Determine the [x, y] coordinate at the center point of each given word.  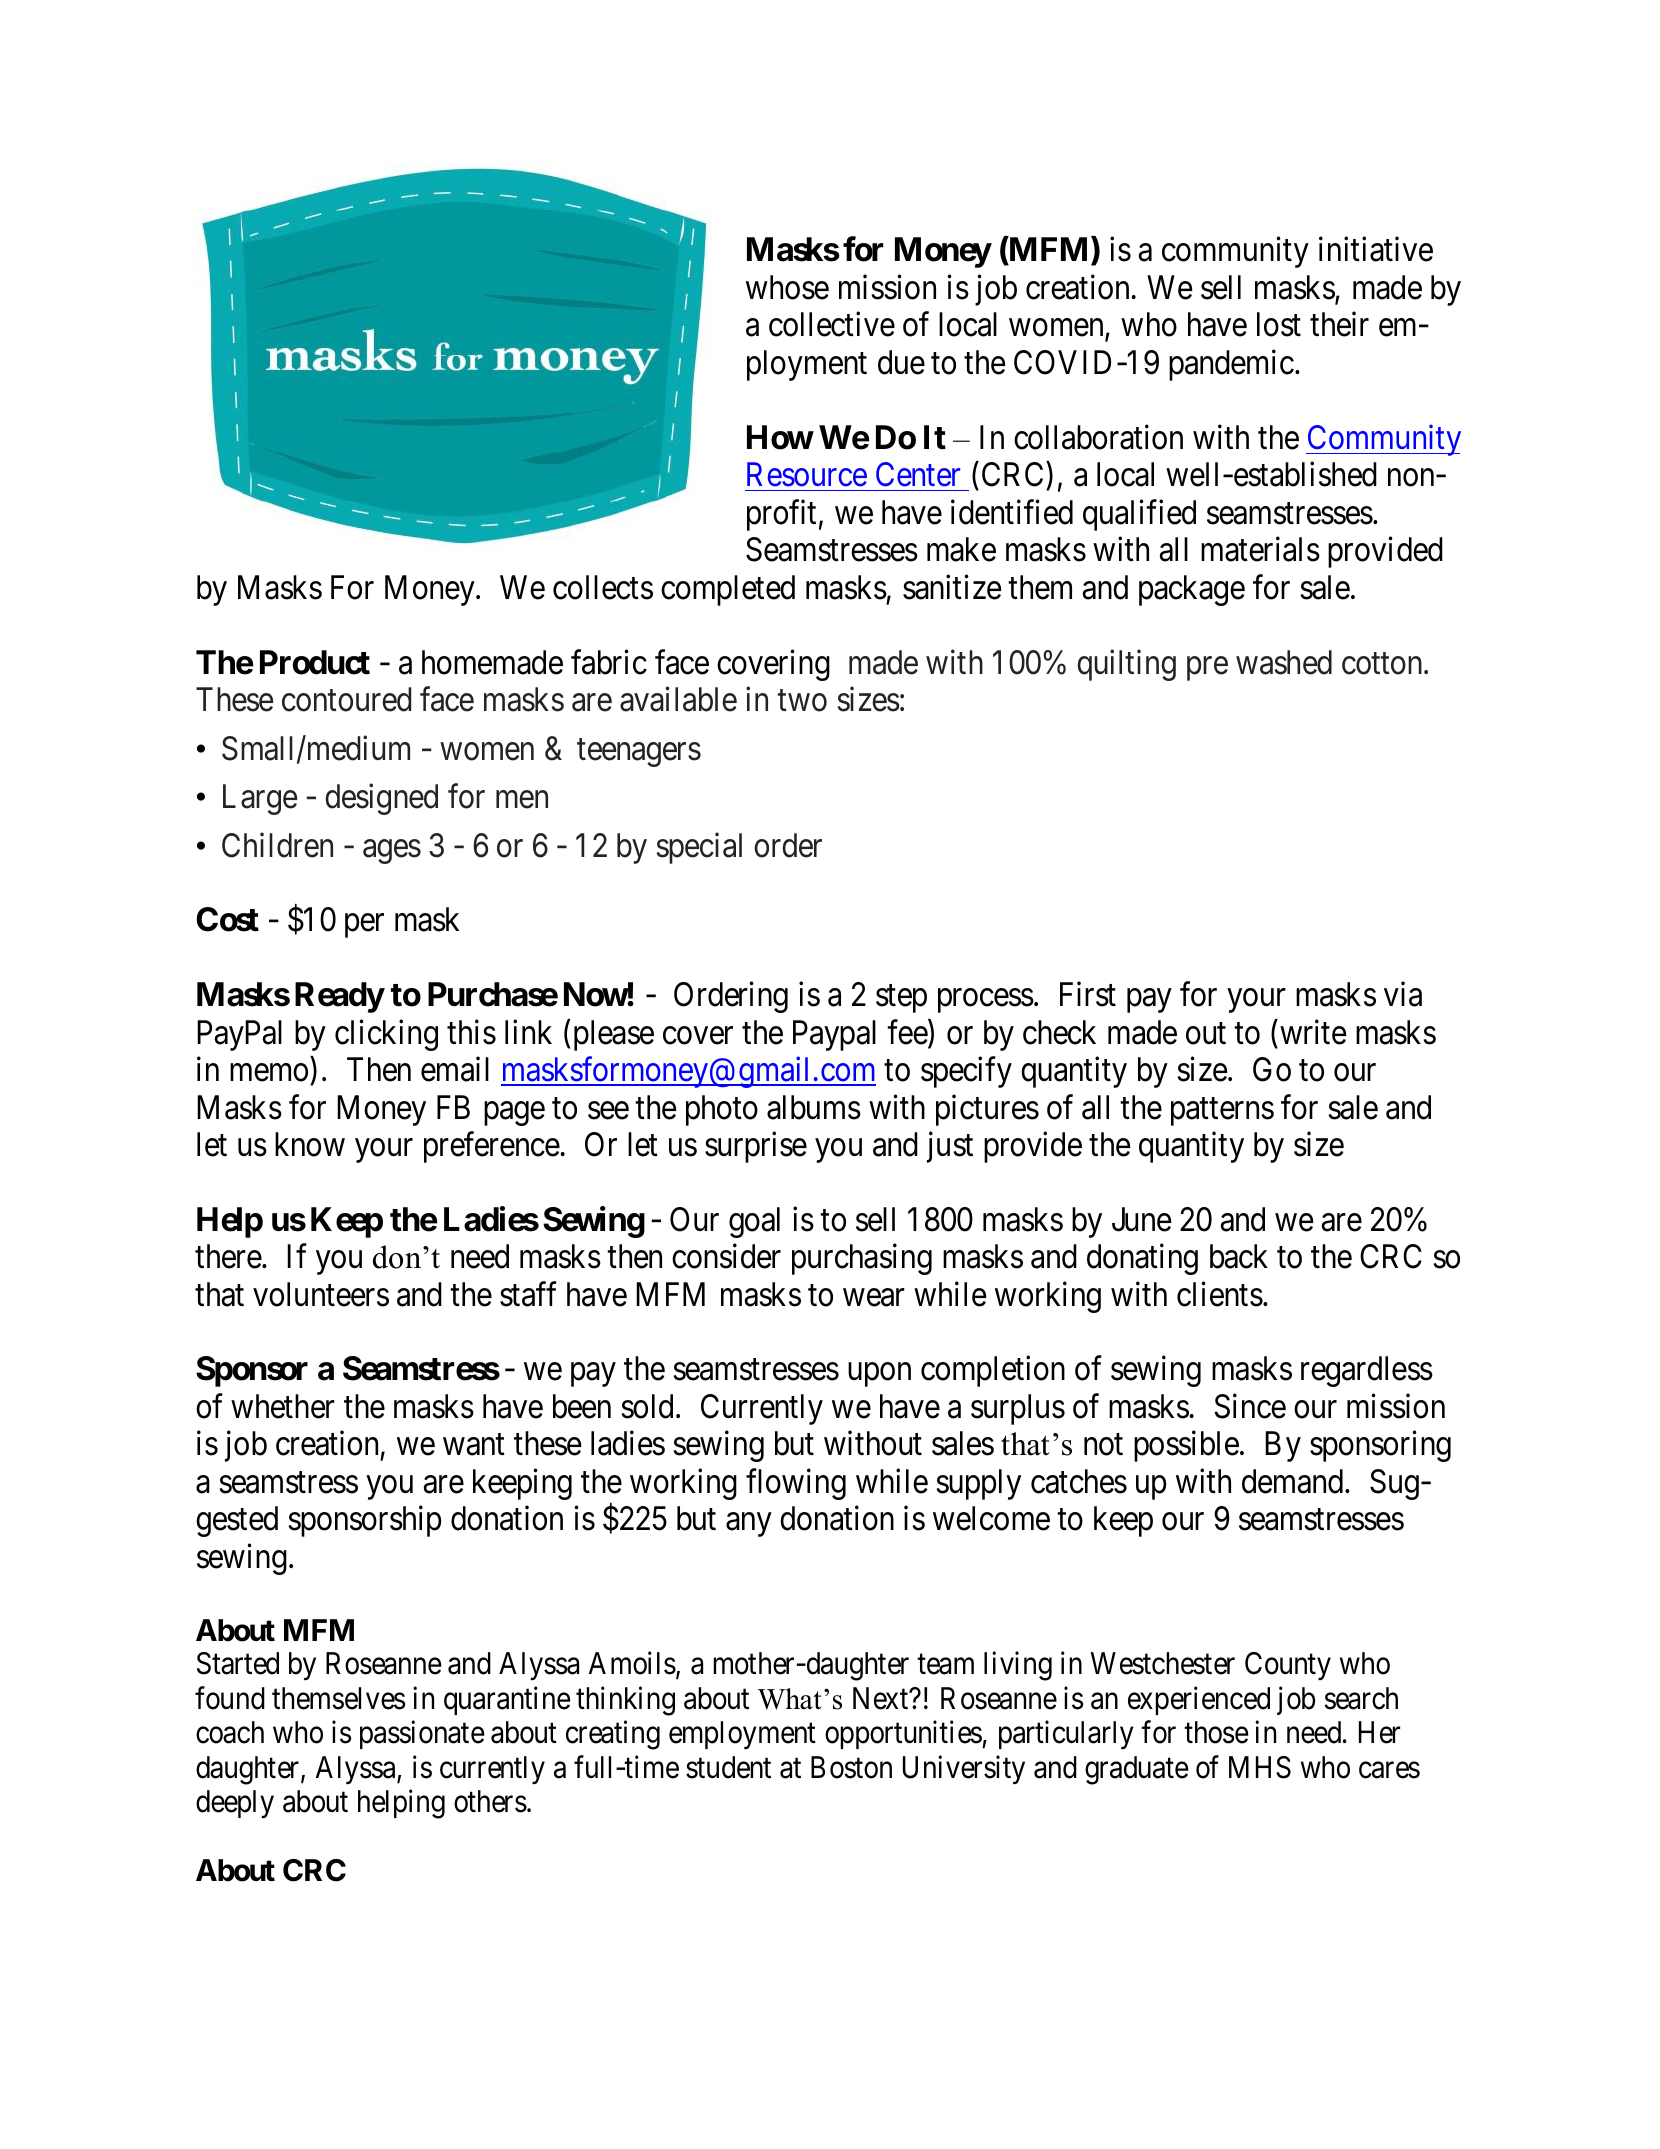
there [228, 1256]
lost [1279, 324]
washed [1284, 662]
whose [787, 287]
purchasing [862, 1259]
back [1239, 1256]
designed [381, 799]
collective [832, 324]
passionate [422, 1735]
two [802, 701]
